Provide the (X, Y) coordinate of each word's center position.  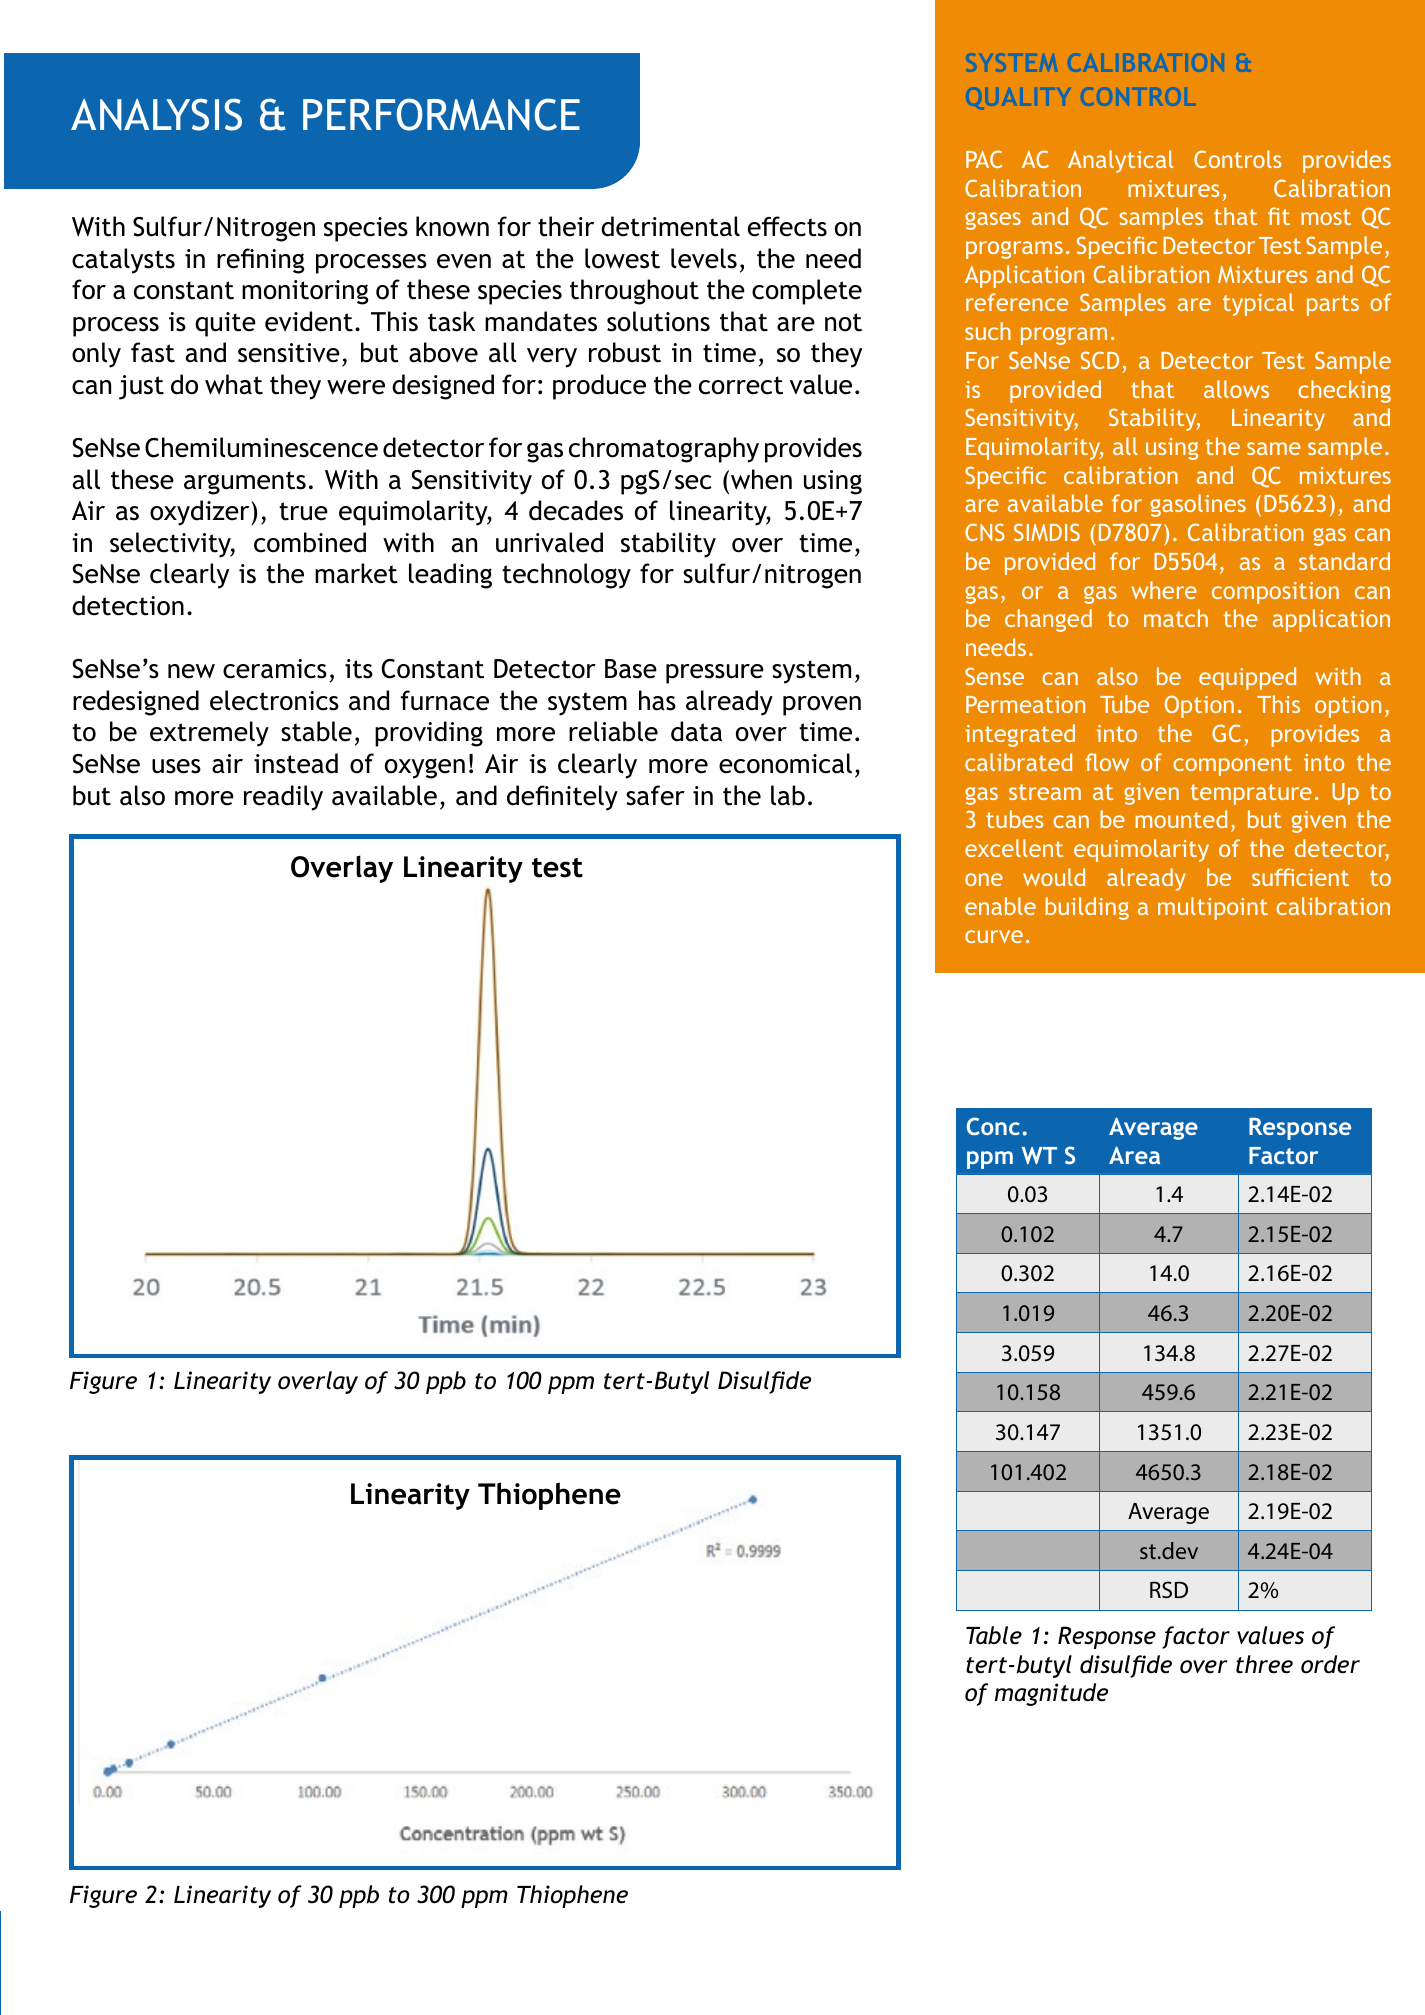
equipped (1247, 678)
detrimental (670, 226)
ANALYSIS (156, 114)
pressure (715, 674)
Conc (993, 1126)
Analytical (1120, 161)
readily (283, 798)
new (191, 671)
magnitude (1051, 1694)
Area (1134, 1155)
